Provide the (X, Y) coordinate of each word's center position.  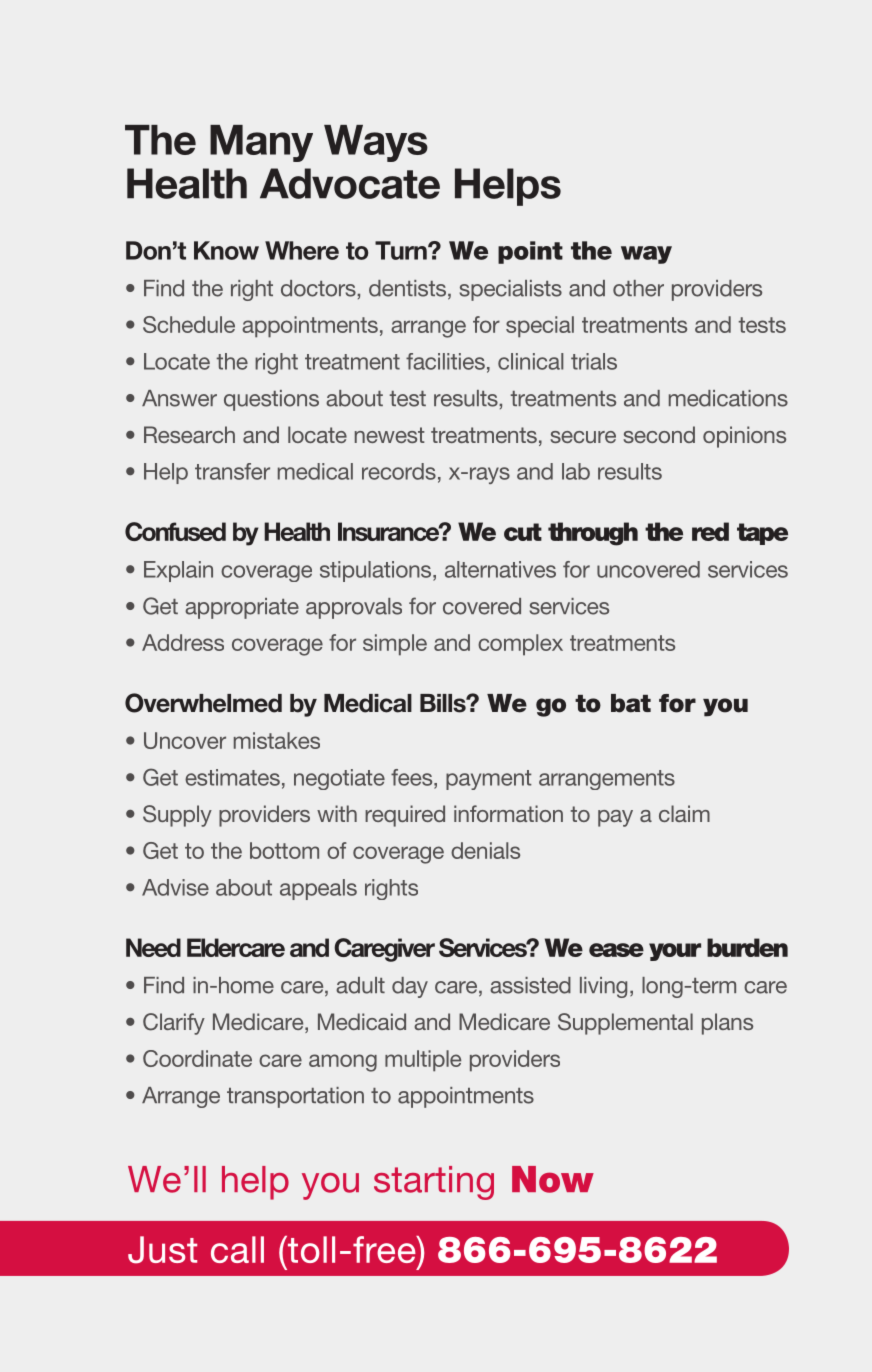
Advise (175, 887)
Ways (376, 143)
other (638, 288)
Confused (175, 531)
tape (762, 534)
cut (523, 532)
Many (261, 143)
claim (684, 813)
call (237, 1249)
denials (485, 850)
